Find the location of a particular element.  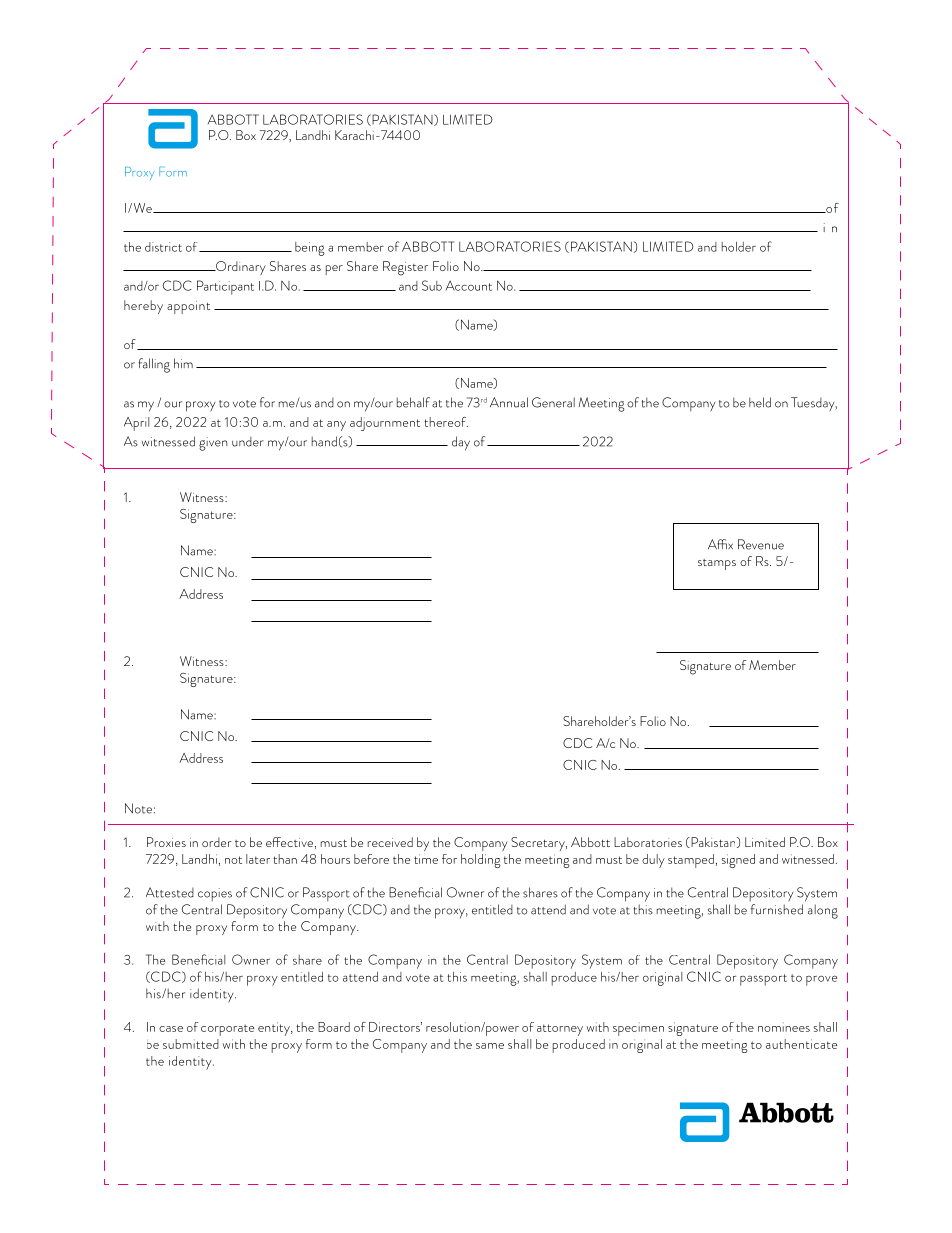

order is located at coordinates (217, 842).
